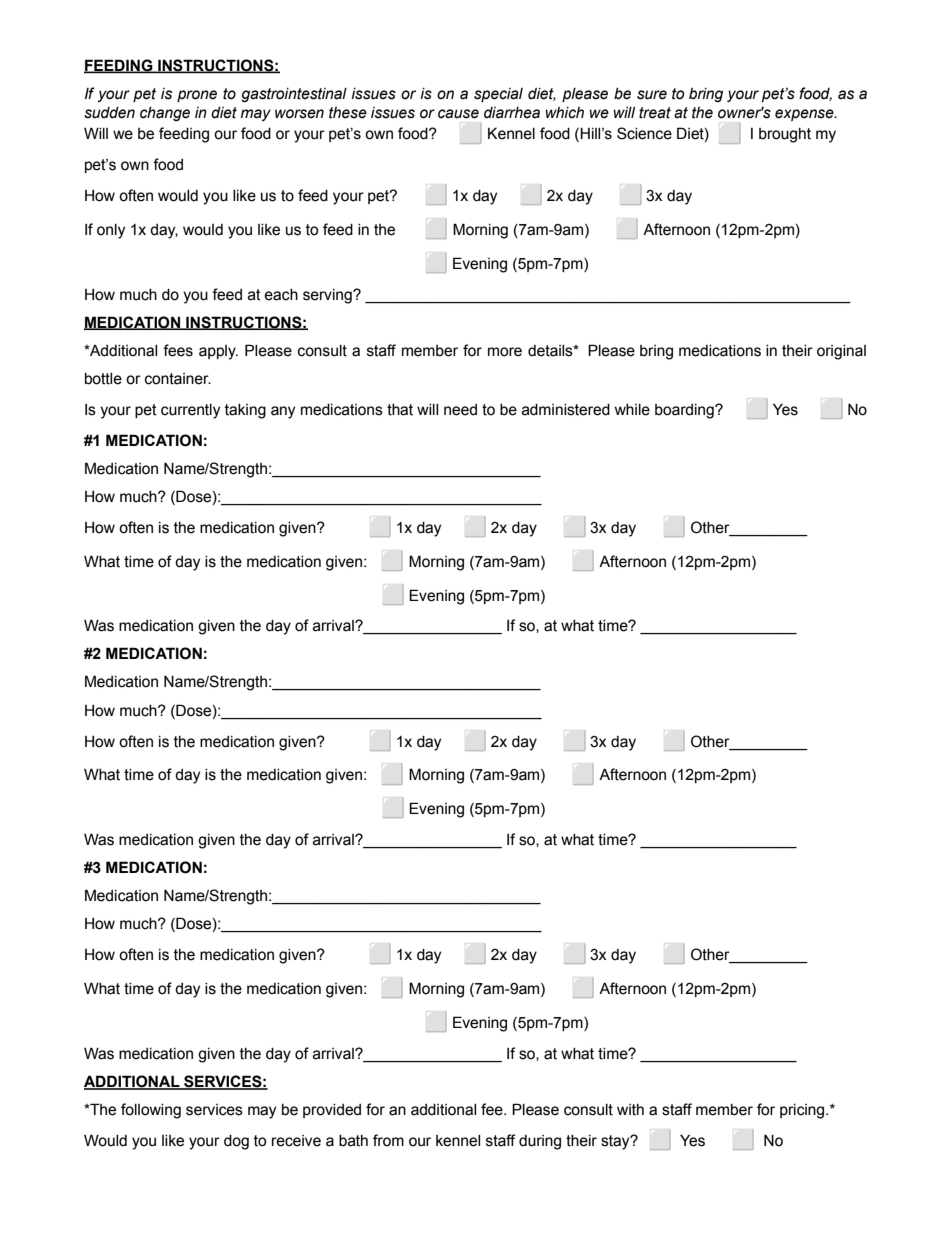 Image resolution: width=952 pixels, height=1233 pixels. I want to click on boarding, so click(685, 411).
